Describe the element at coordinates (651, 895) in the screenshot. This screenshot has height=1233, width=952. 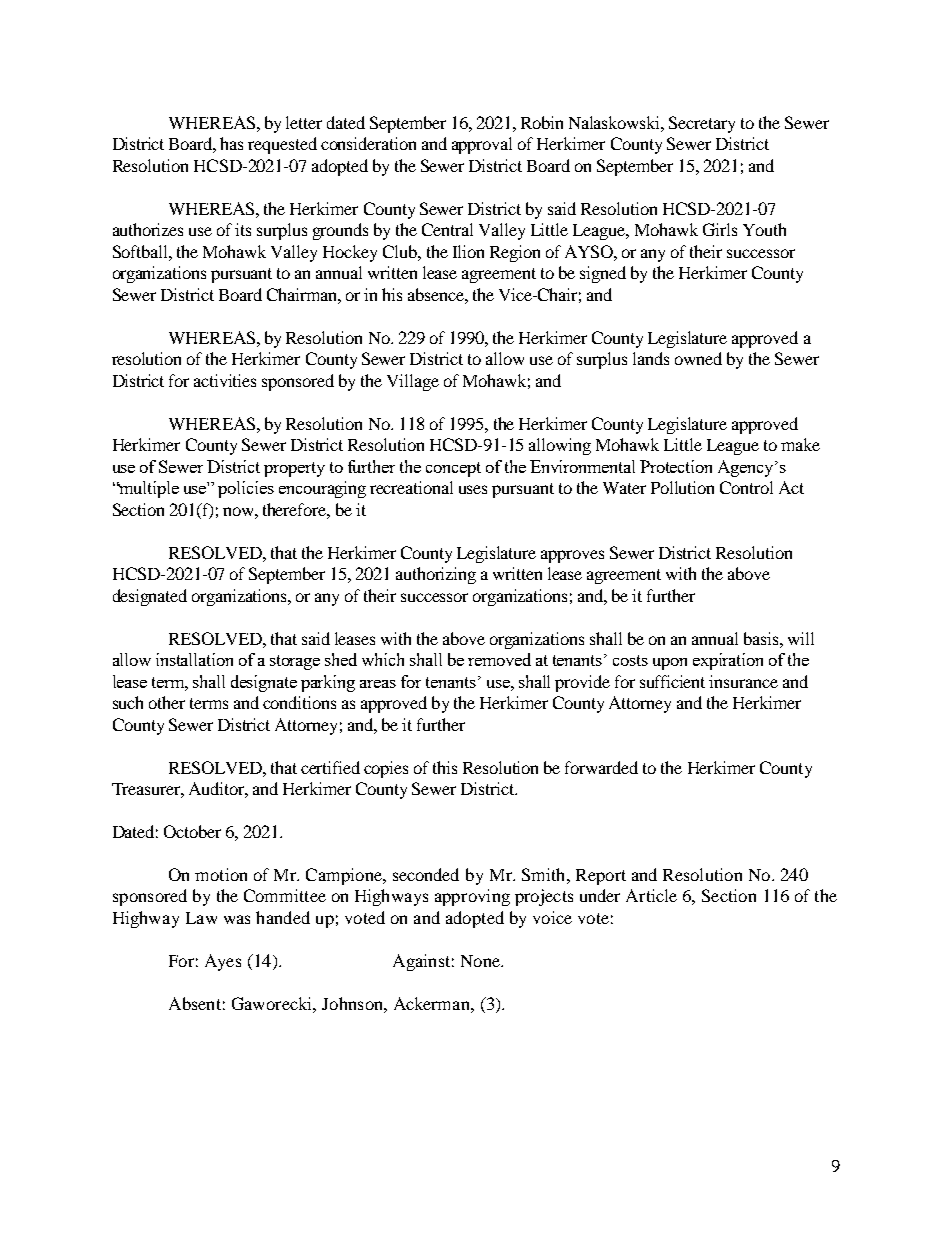
I see `Article` at that location.
